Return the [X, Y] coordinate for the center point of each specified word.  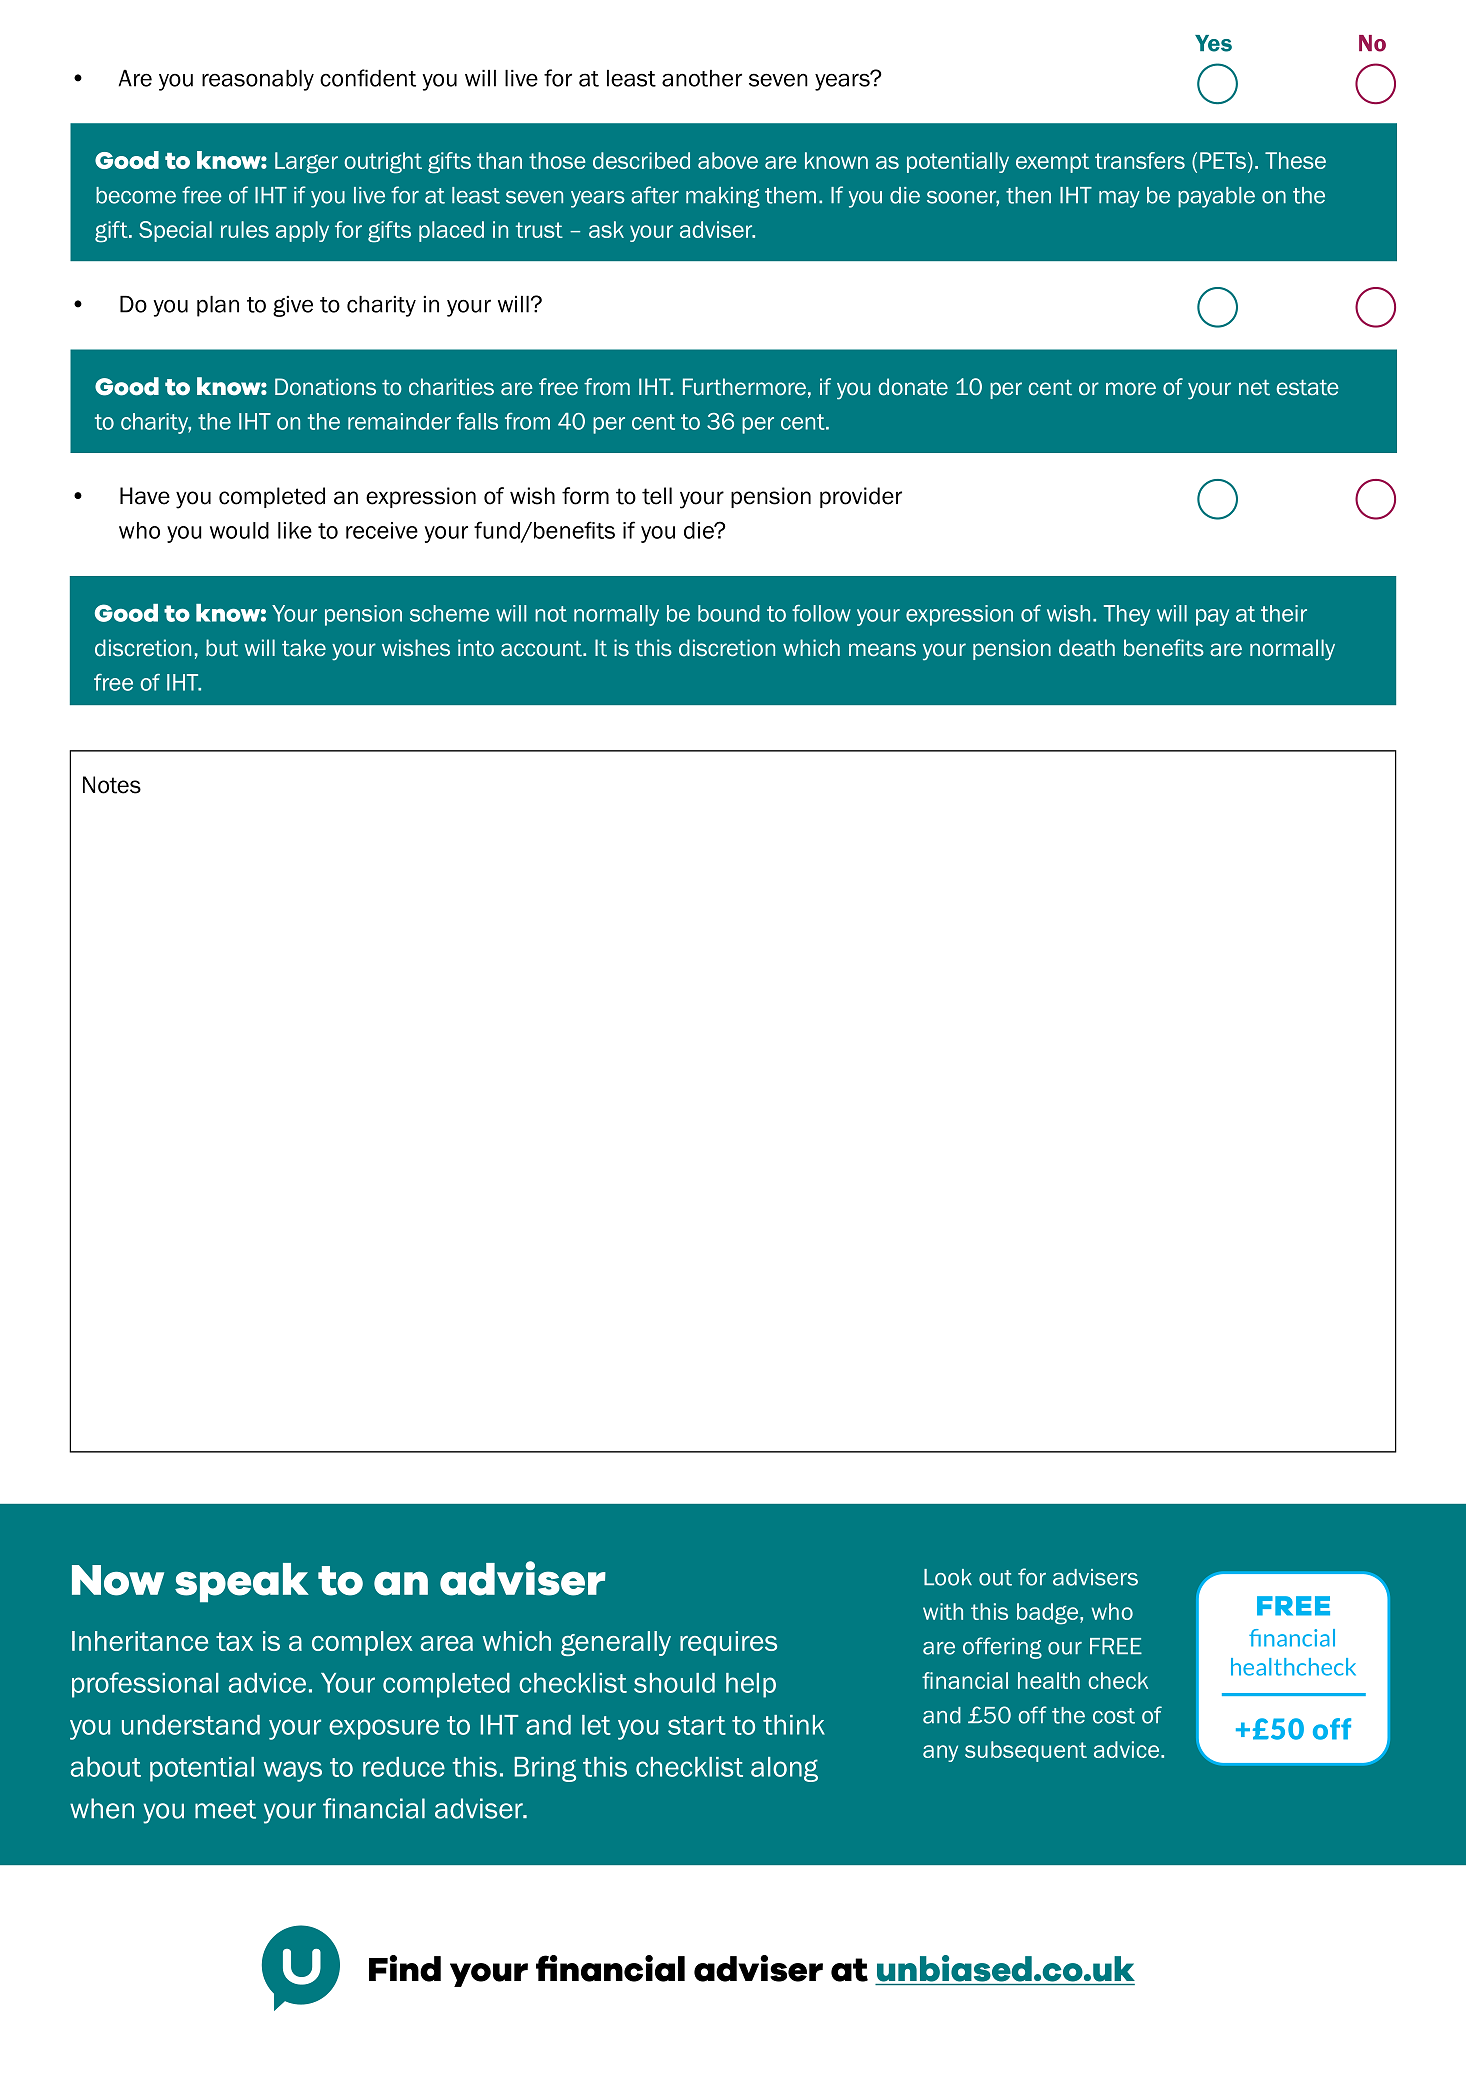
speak [242, 1583]
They [1127, 615]
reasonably [258, 80]
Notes [112, 785]
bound [729, 613]
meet [225, 1809]
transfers [1140, 160]
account [542, 648]
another [702, 78]
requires [728, 1643]
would [239, 530]
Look [948, 1577]
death [1087, 648]
